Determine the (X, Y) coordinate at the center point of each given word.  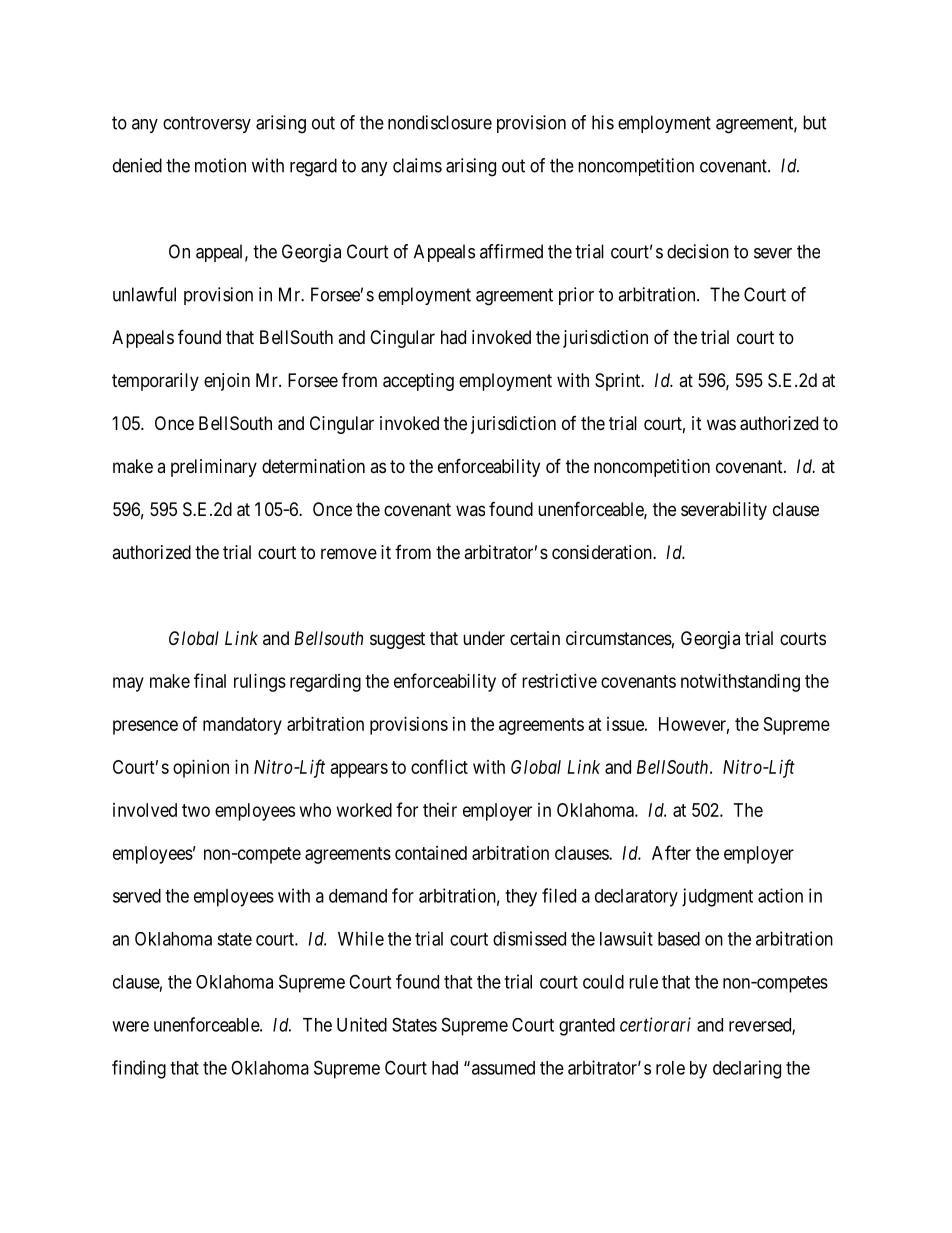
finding (139, 1069)
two (196, 810)
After (671, 852)
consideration (603, 552)
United (362, 1024)
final (210, 680)
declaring (747, 1069)
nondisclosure (440, 122)
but (815, 122)
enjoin (227, 382)
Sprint (619, 382)
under (484, 638)
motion (220, 165)
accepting (418, 382)
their (440, 810)
